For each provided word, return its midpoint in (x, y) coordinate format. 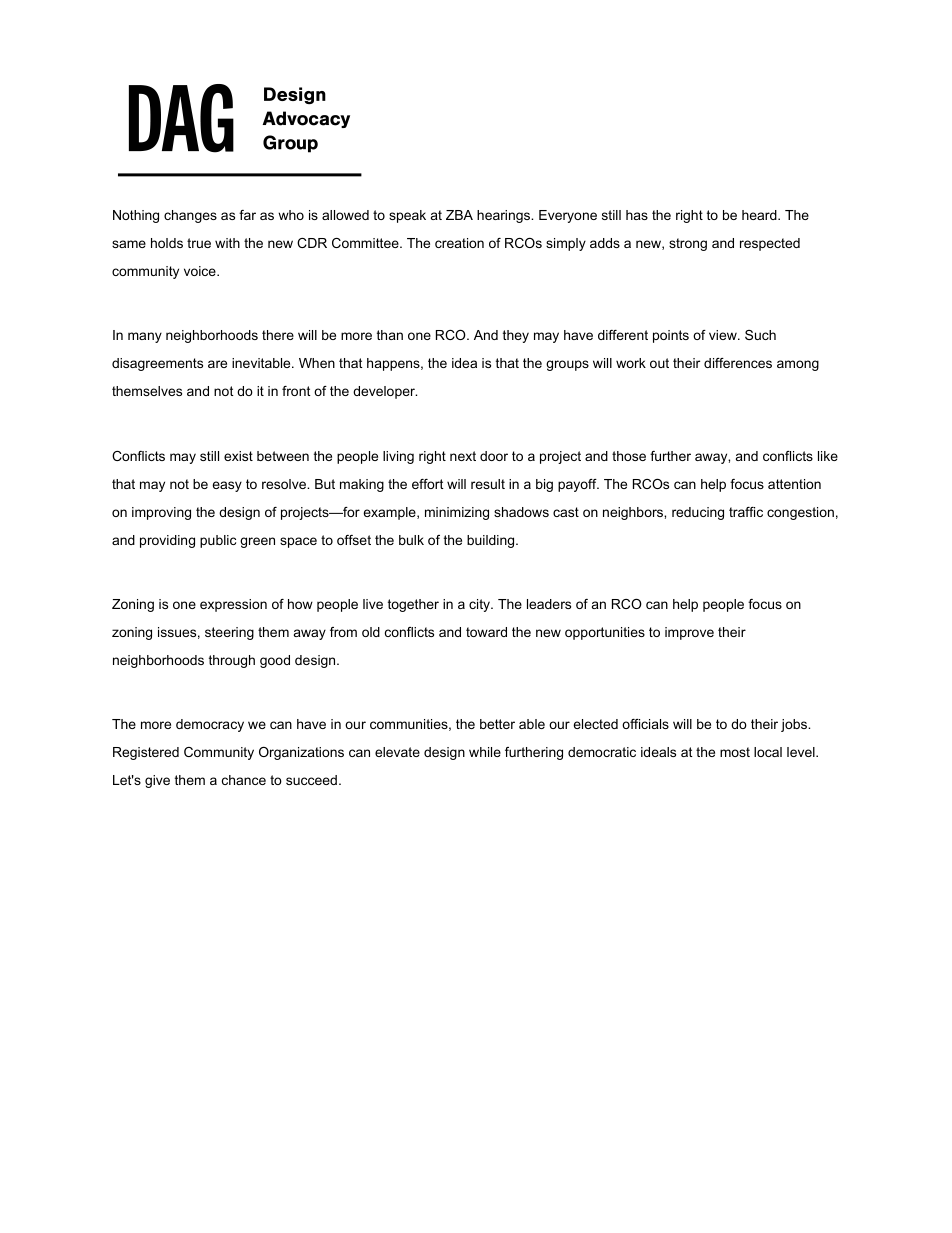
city (480, 605)
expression (233, 605)
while (485, 752)
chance (244, 780)
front (296, 391)
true (199, 243)
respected (770, 244)
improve (689, 633)
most (735, 752)
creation (459, 243)
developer (385, 392)
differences (738, 363)
